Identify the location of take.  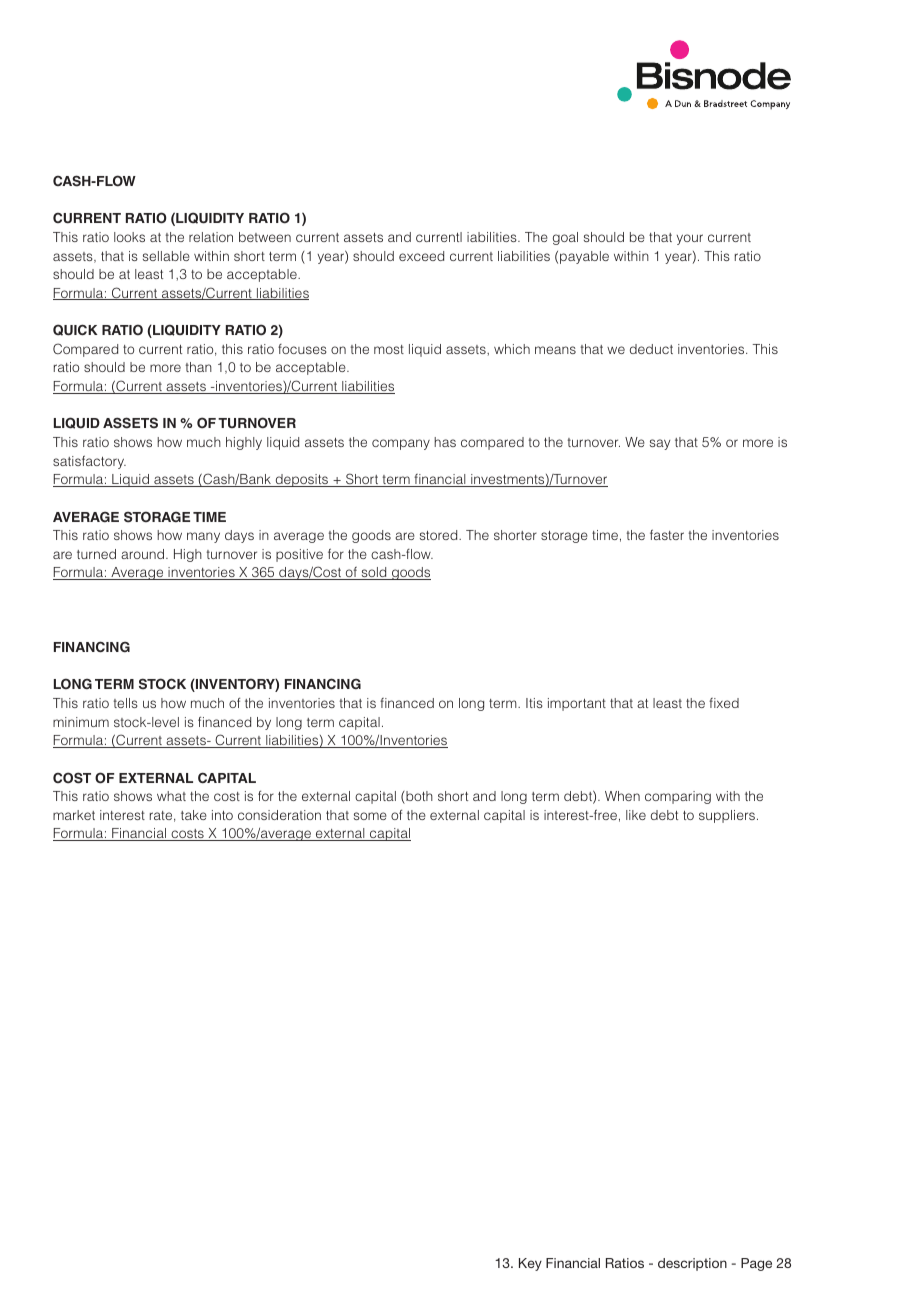
(194, 815).
